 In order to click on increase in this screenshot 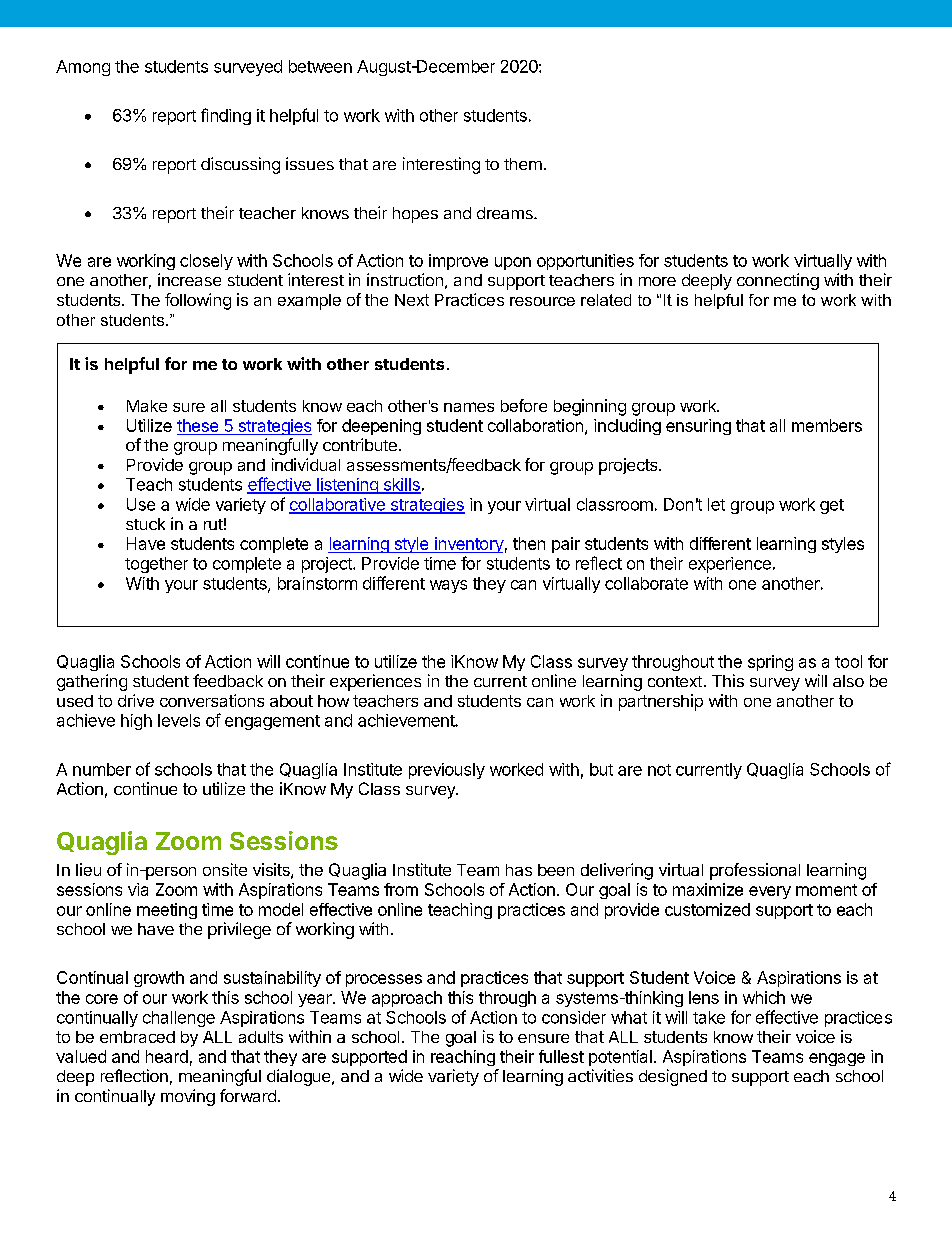, I will do `click(189, 279)`.
